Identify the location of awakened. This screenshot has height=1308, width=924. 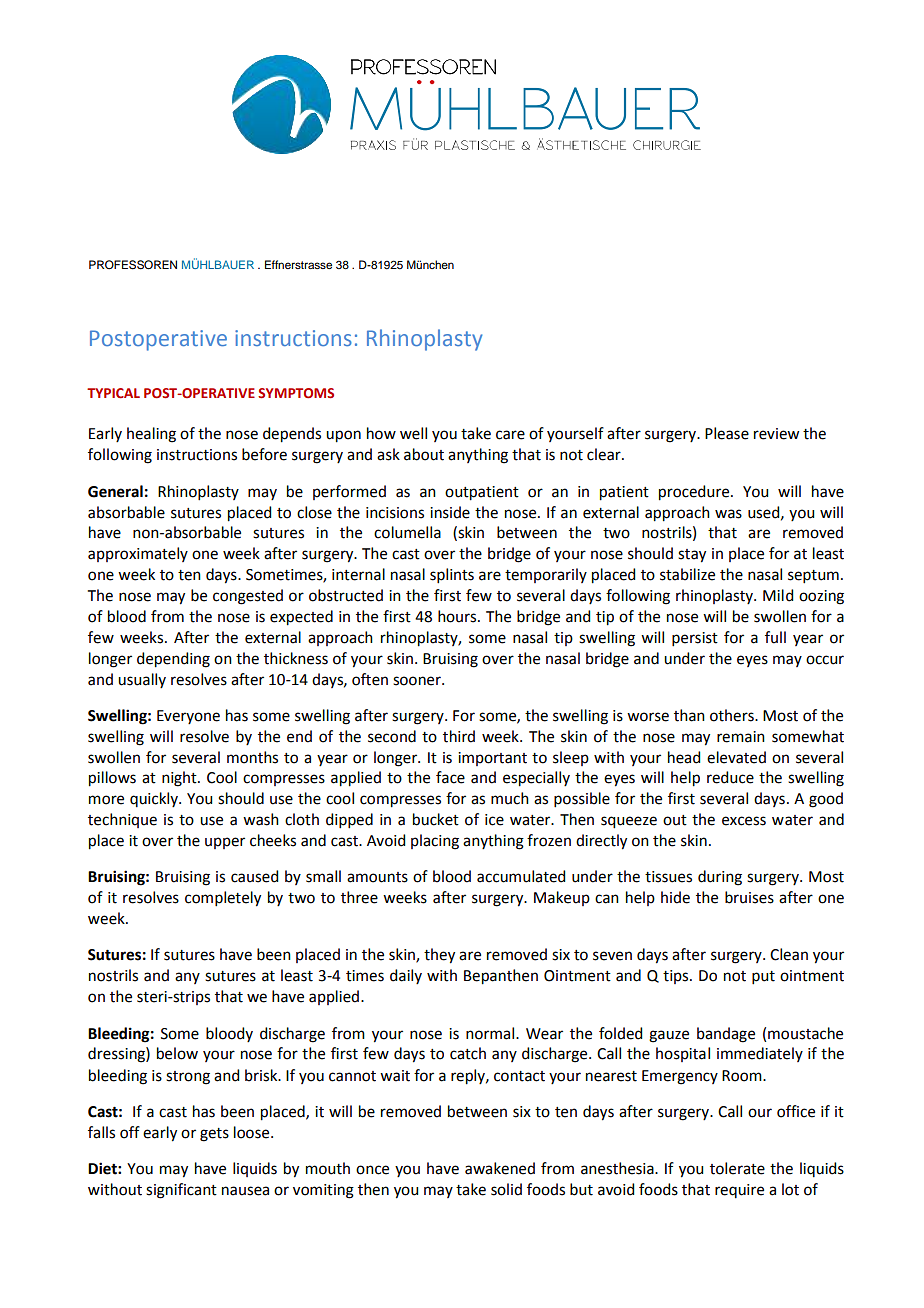
(500, 1168).
